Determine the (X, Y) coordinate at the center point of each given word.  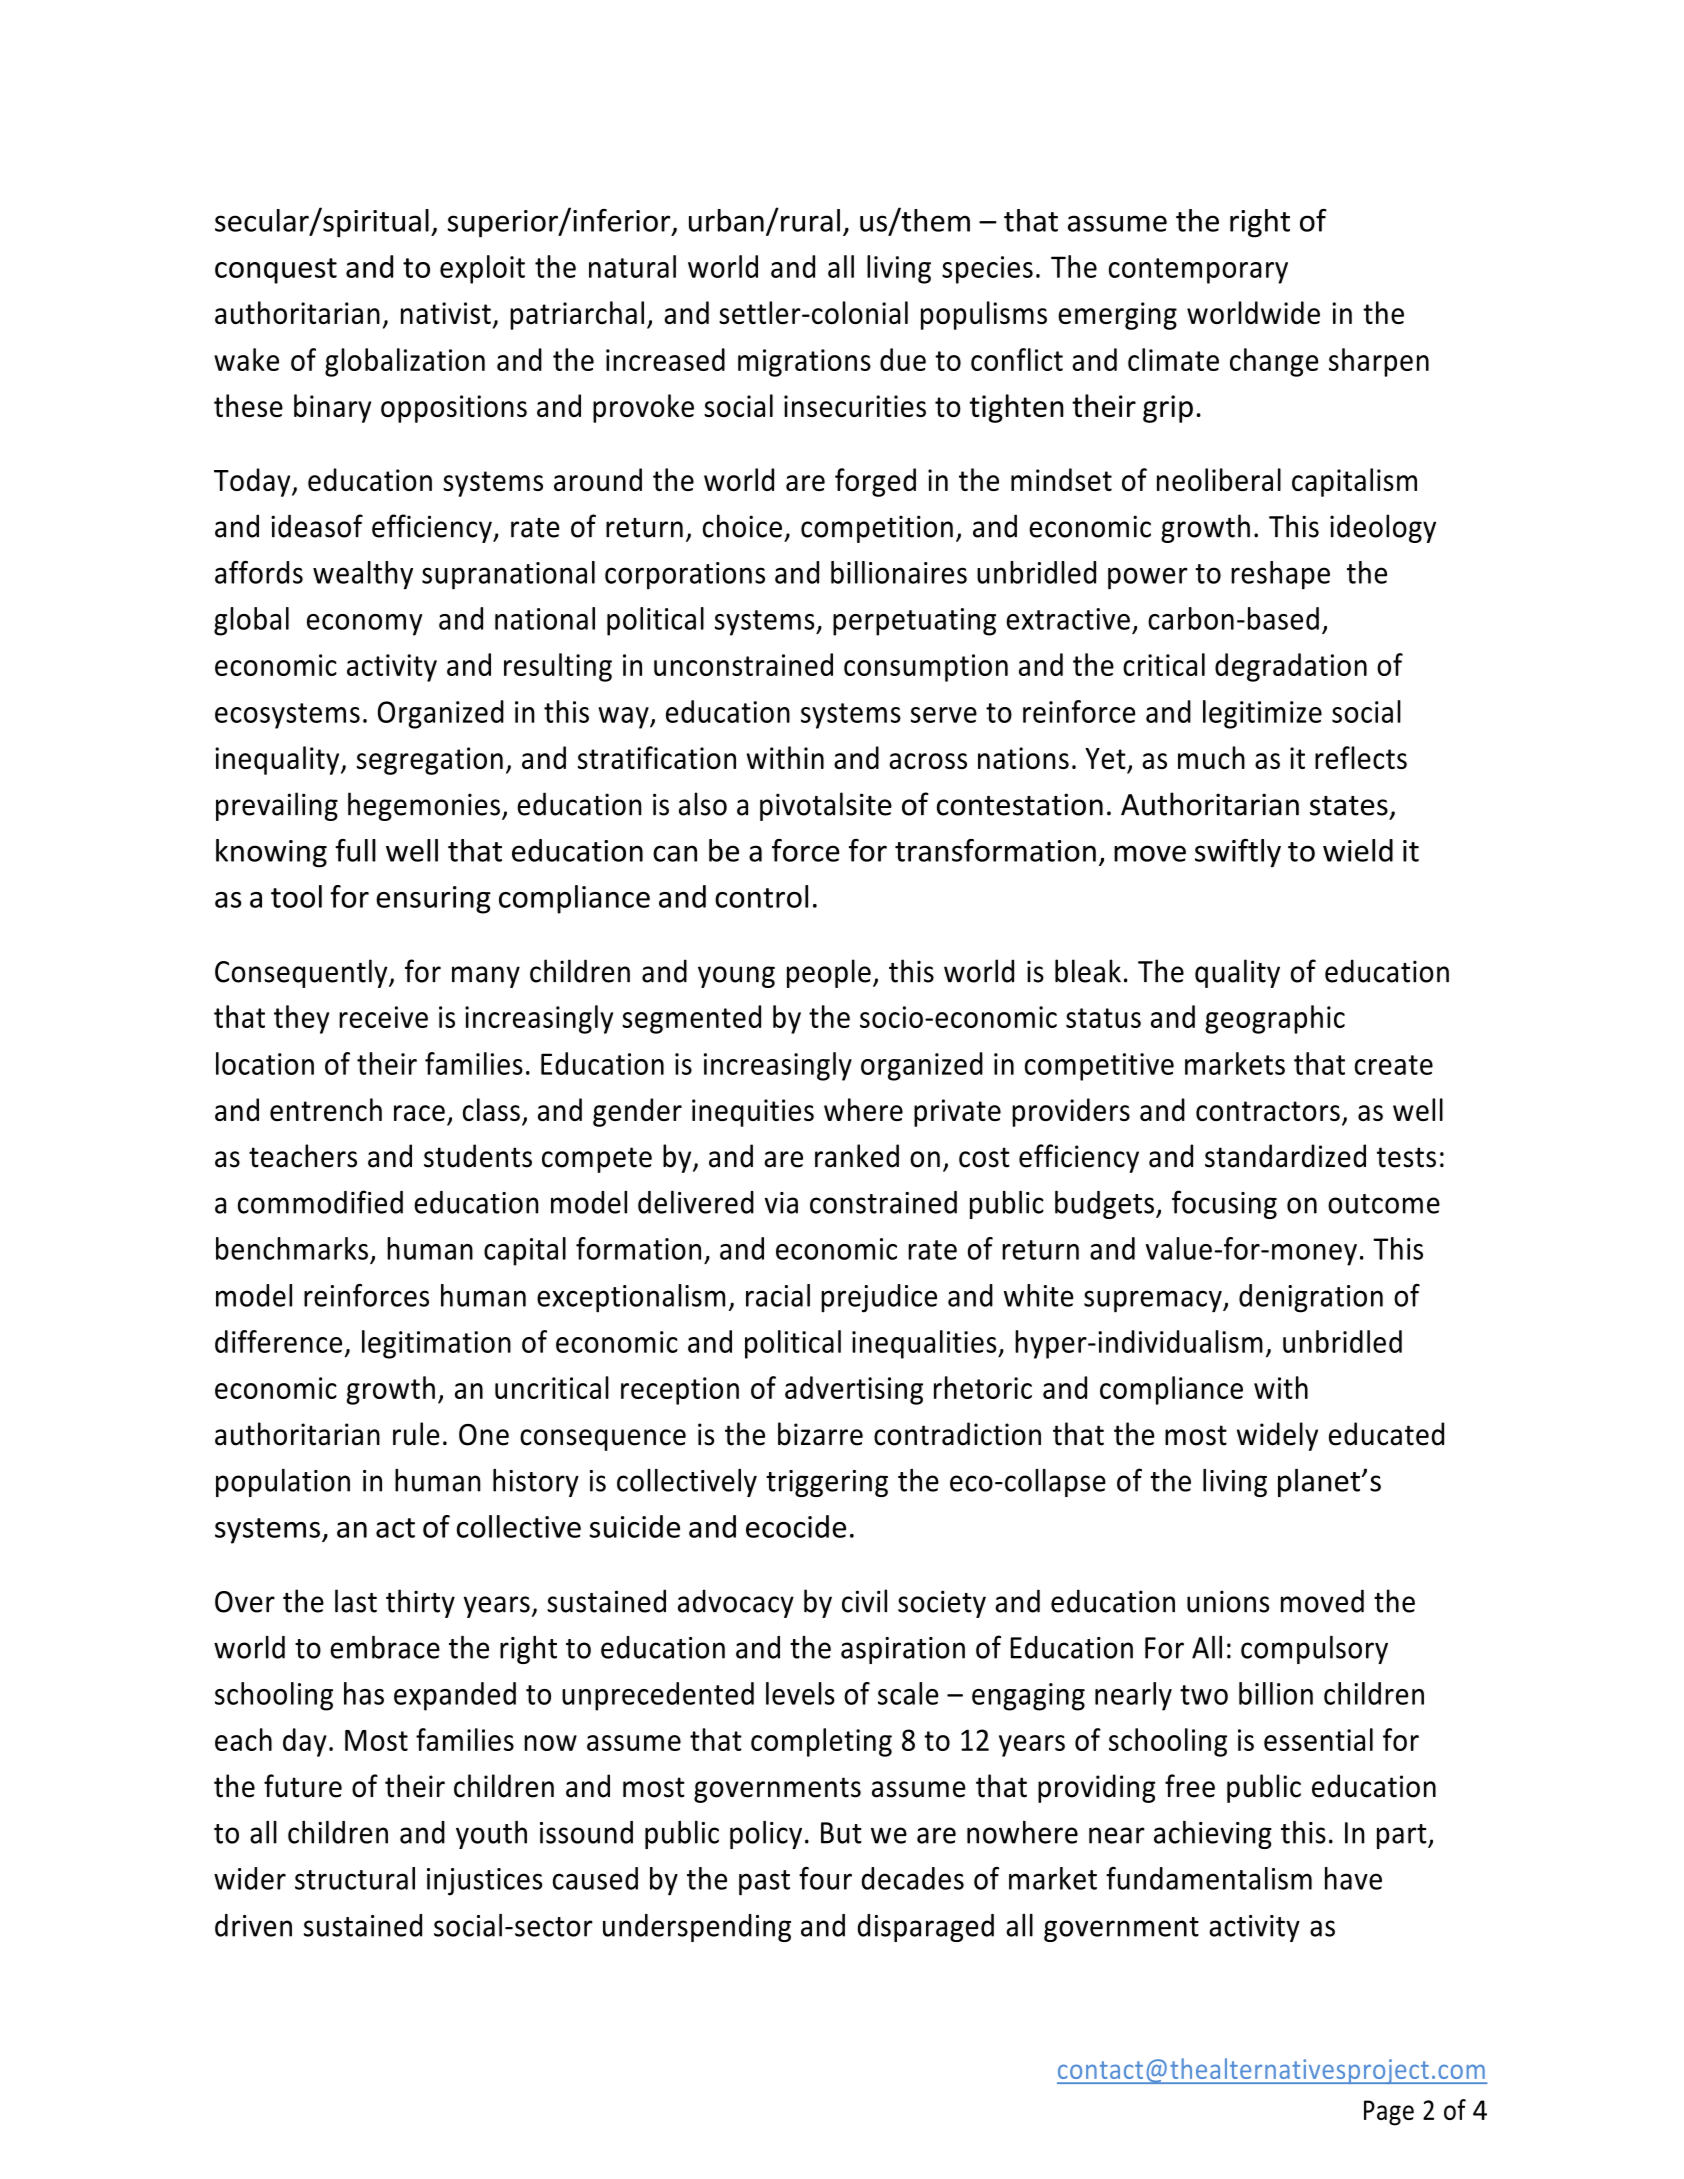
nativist (446, 313)
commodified (320, 1202)
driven (253, 1925)
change (1274, 362)
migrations (804, 363)
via (781, 1203)
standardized (1285, 1156)
